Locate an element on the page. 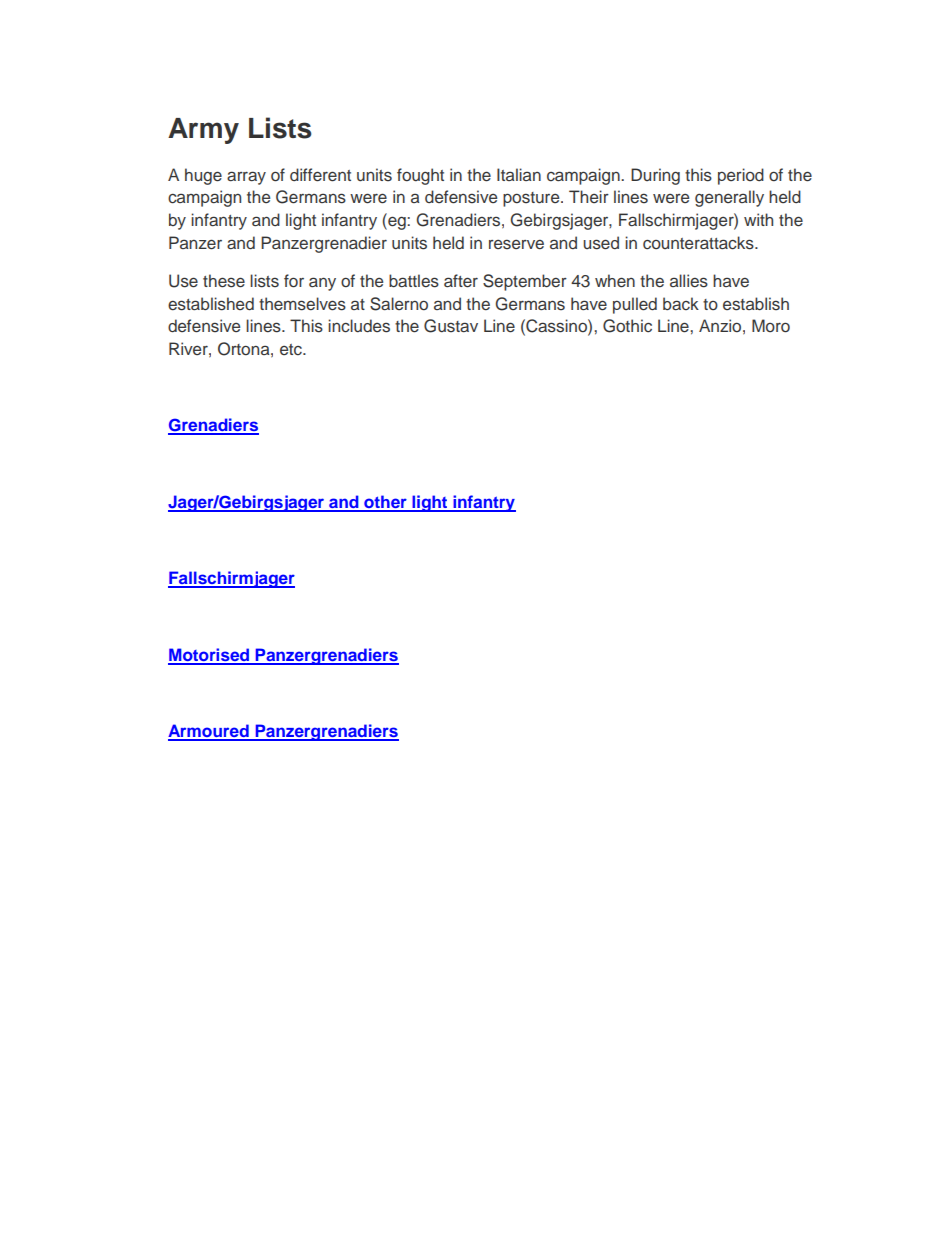  other is located at coordinates (385, 503).
